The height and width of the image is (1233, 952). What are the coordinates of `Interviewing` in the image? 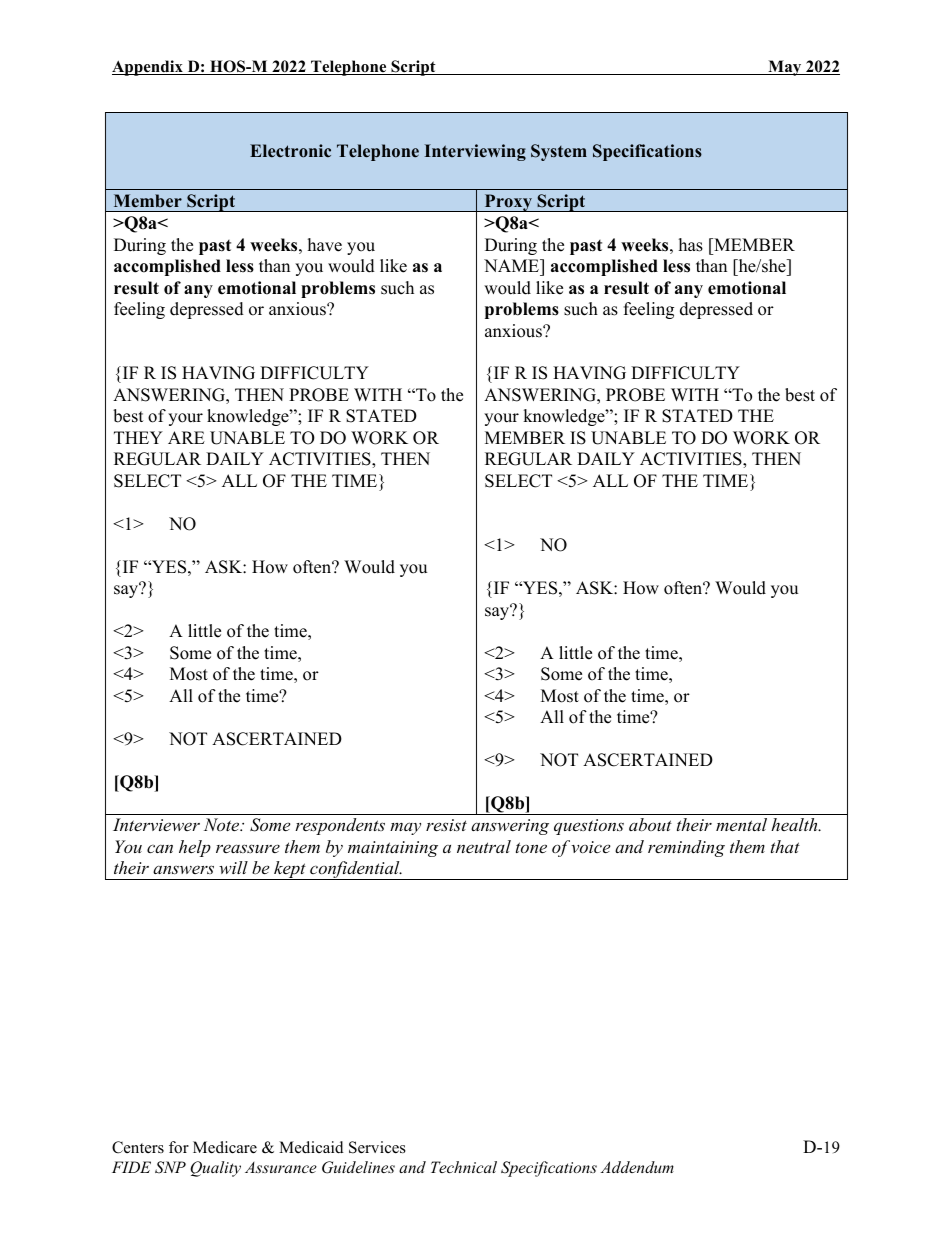 It's located at (475, 152).
